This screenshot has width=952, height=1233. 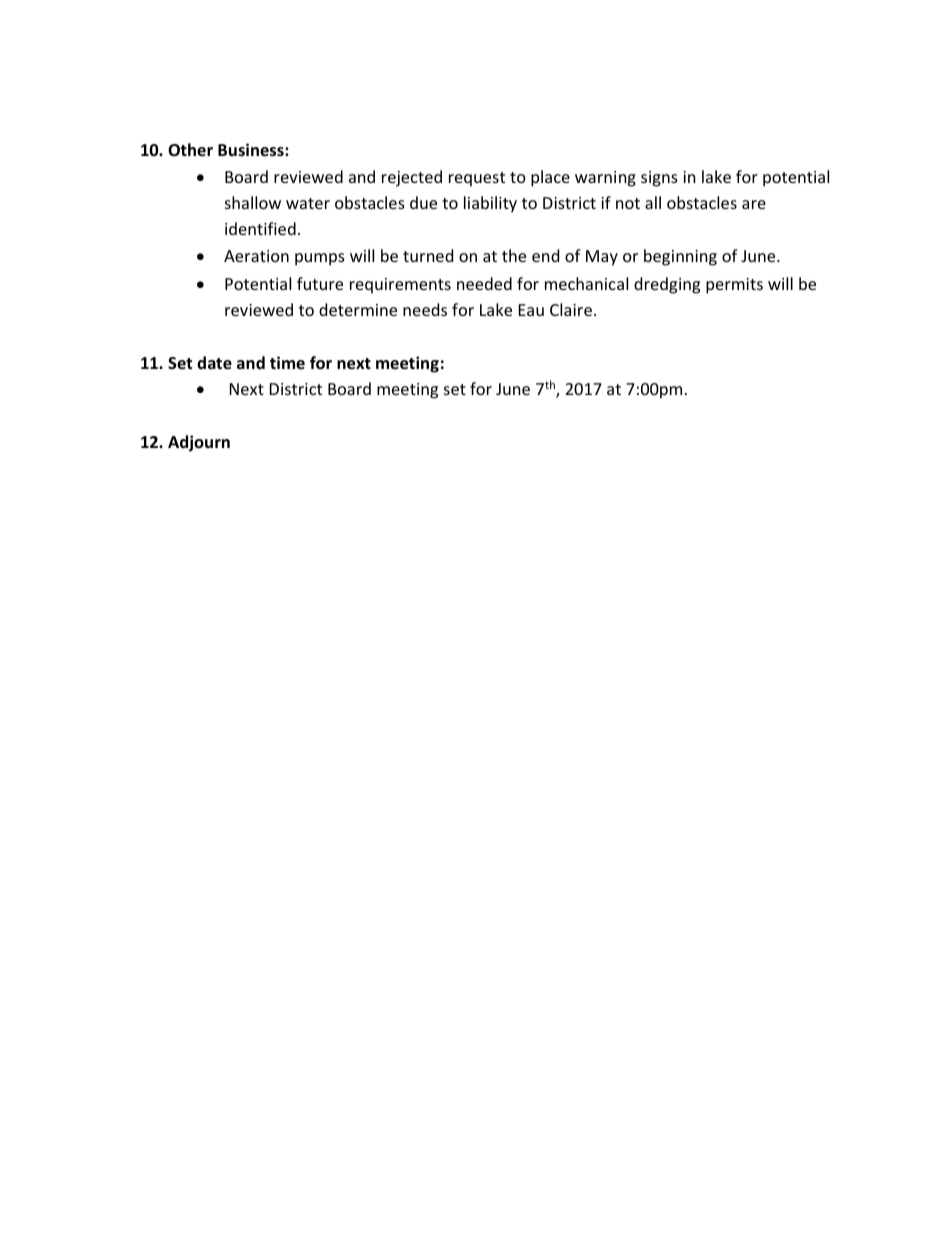 What do you see at coordinates (628, 203) in the screenshot?
I see `not` at bounding box center [628, 203].
